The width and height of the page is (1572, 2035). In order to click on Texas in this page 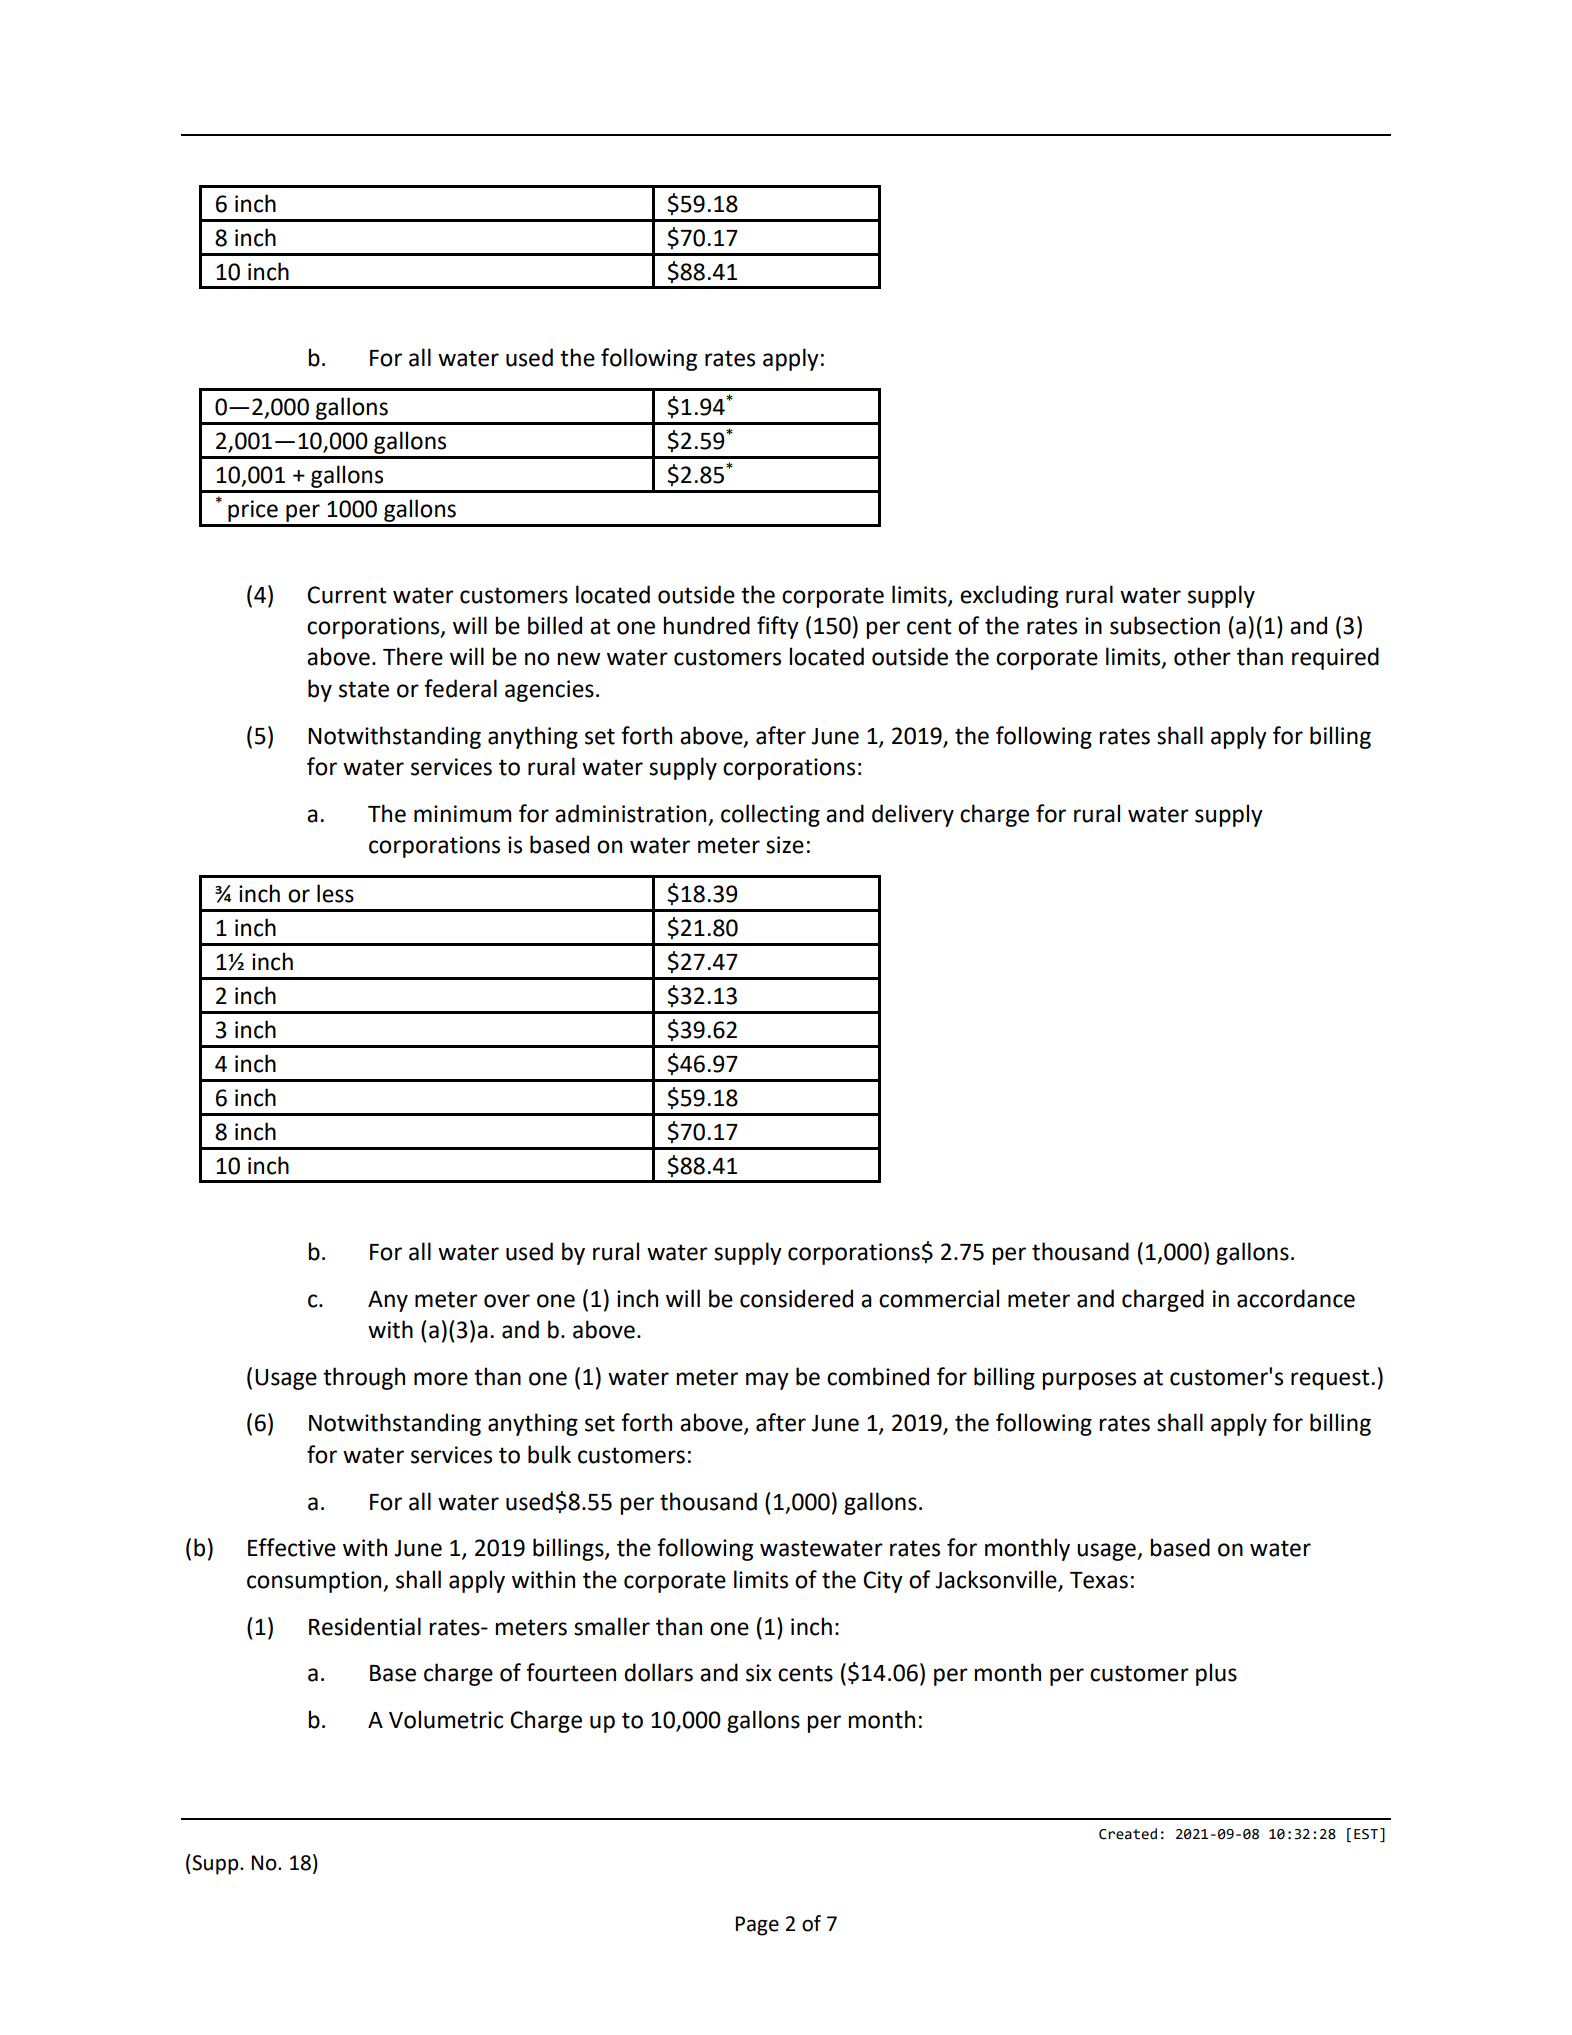, I will do `click(1099, 1580)`.
